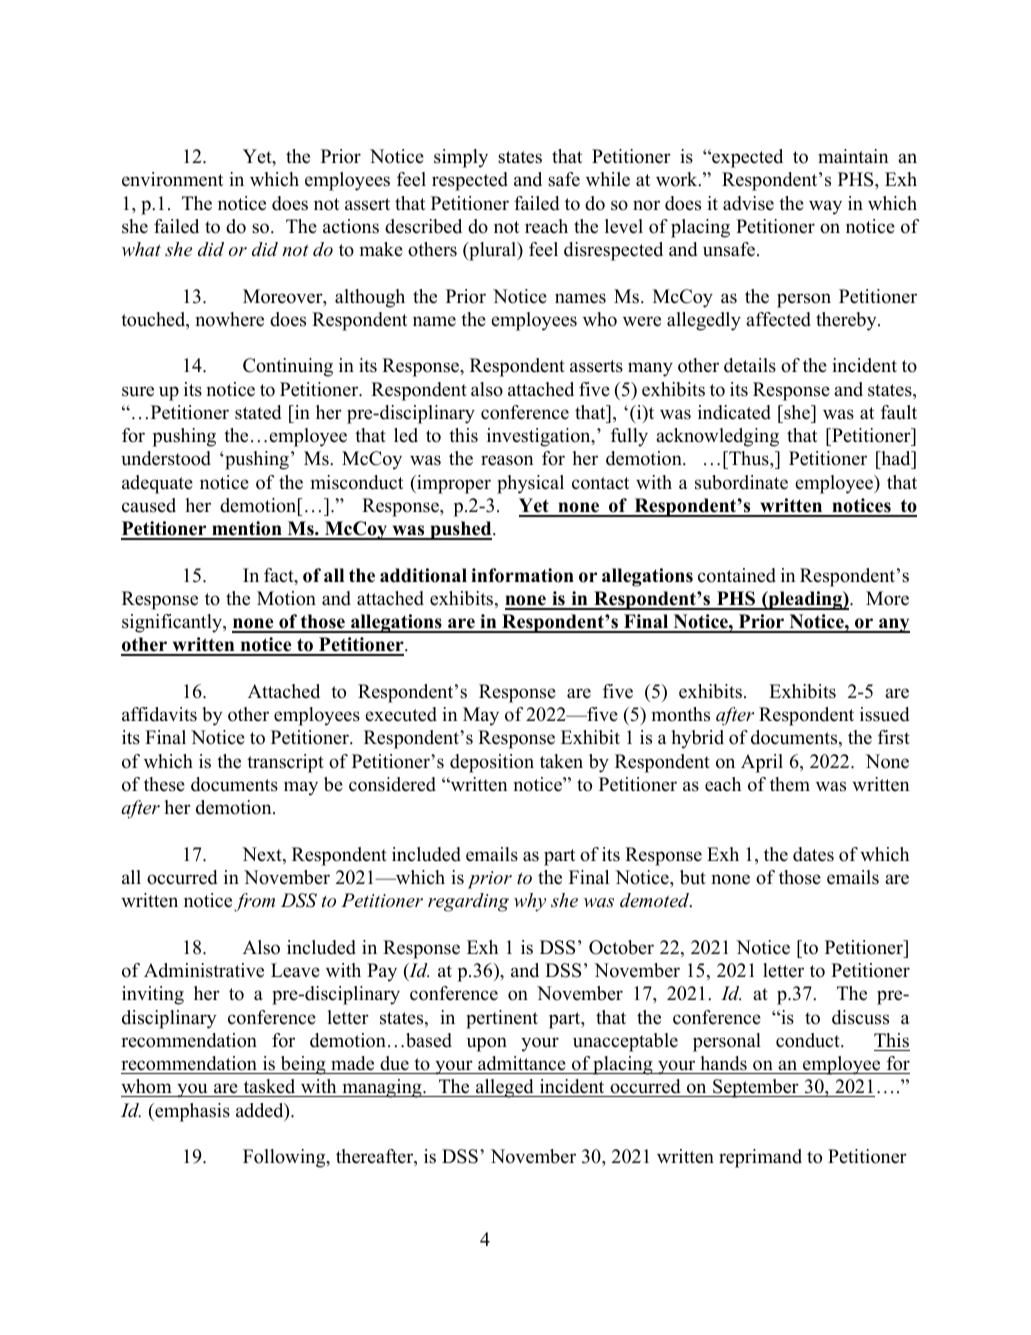  I want to click on adequate, so click(157, 484).
